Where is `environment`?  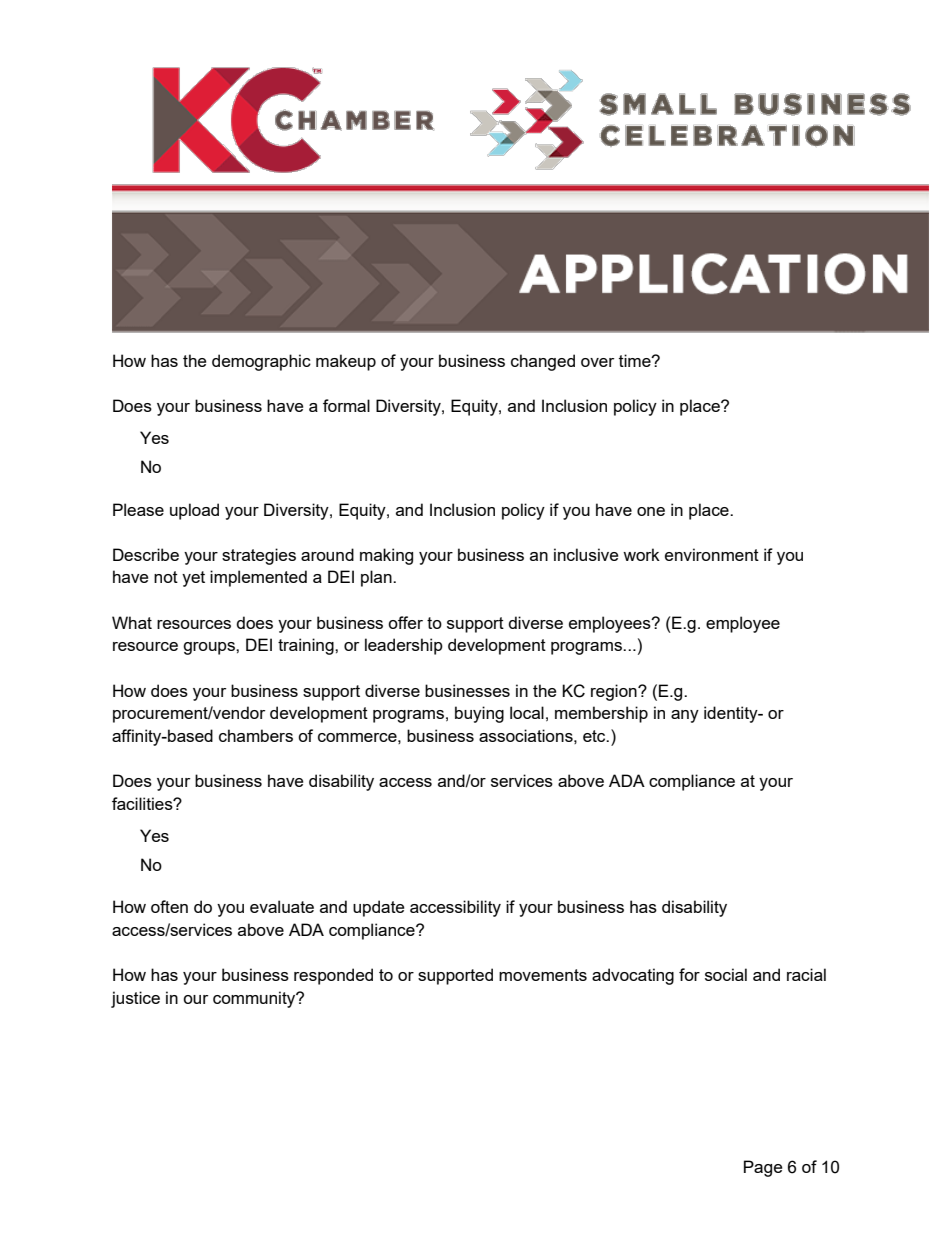
environment is located at coordinates (712, 554).
